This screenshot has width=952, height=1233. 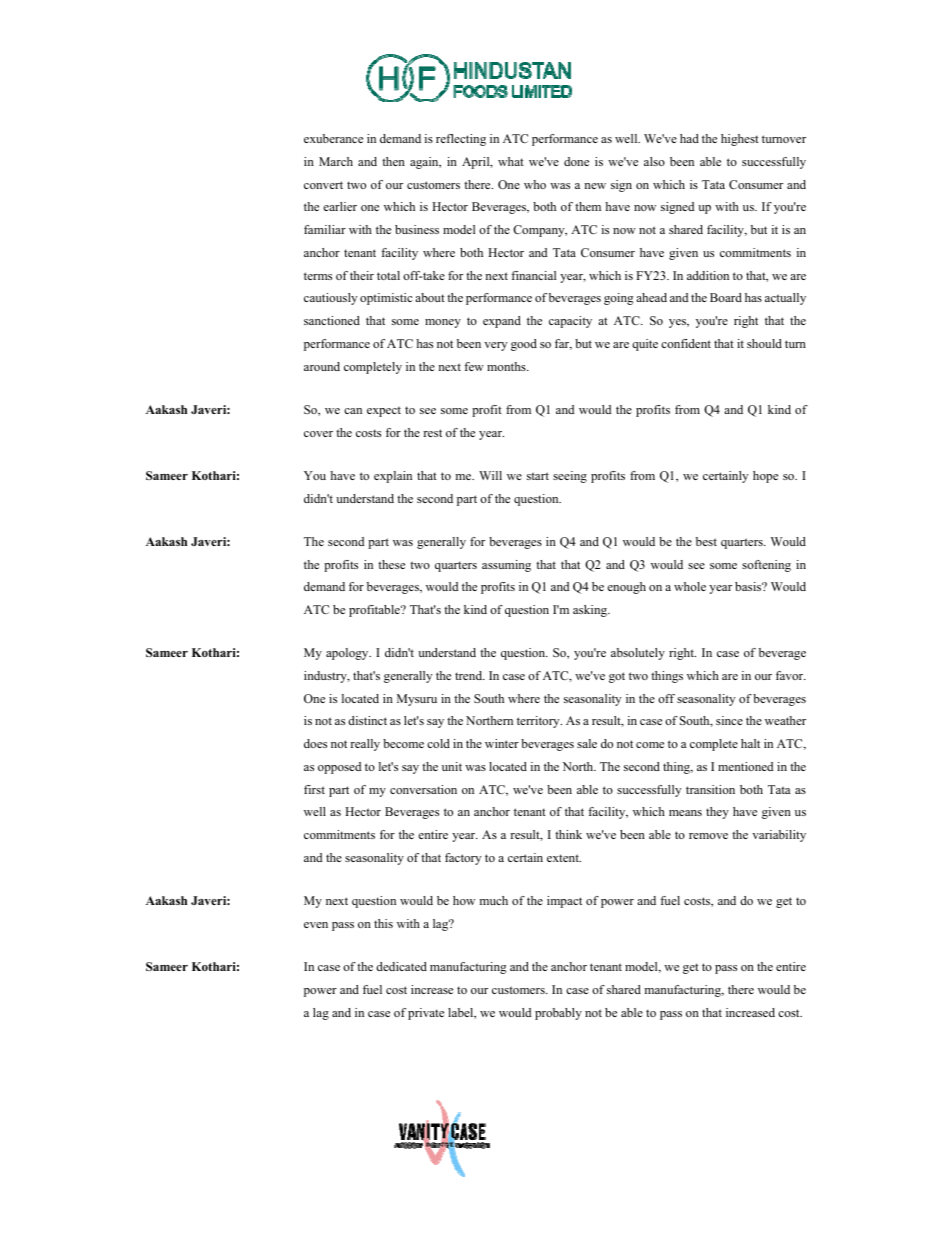 What do you see at coordinates (576, 161) in the screenshot?
I see `done` at bounding box center [576, 161].
